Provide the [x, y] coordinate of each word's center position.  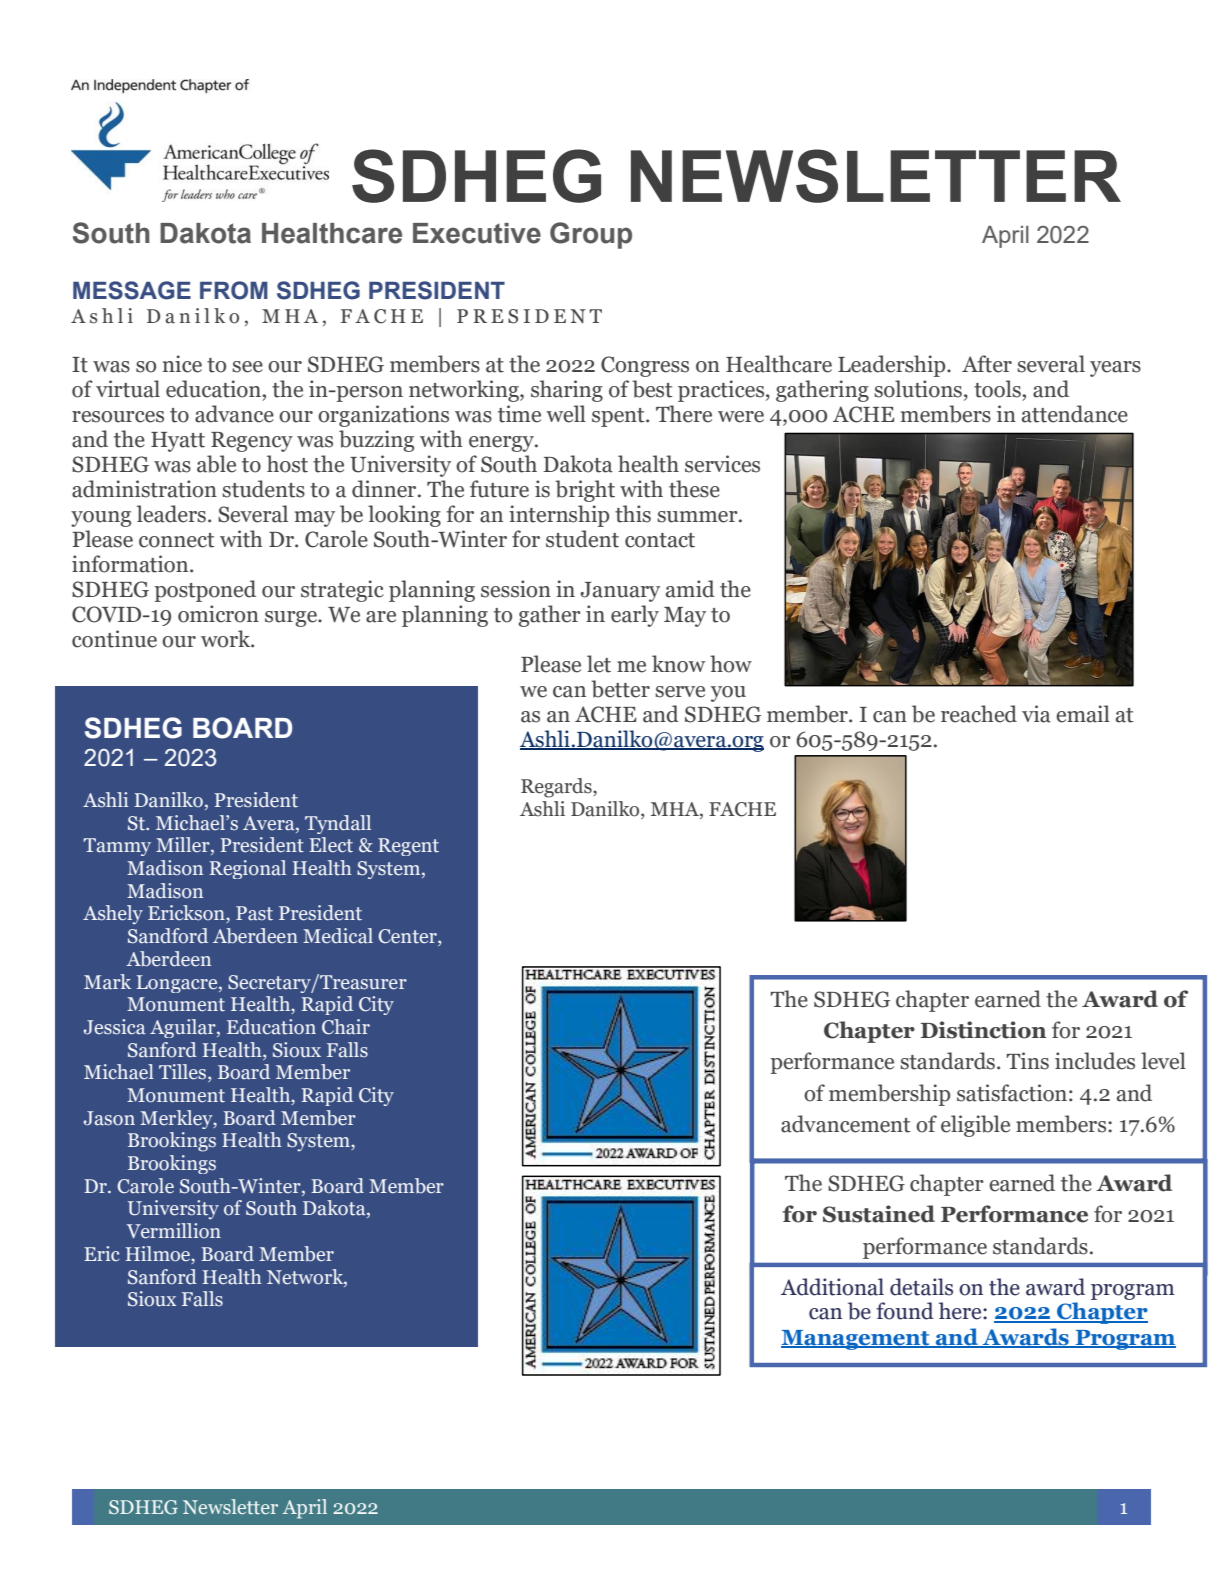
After [987, 364]
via [1036, 714]
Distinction [983, 1030]
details [921, 1287]
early [635, 616]
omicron [218, 614]
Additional [832, 1287]
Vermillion [174, 1231]
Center [408, 937]
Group [591, 235]
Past [254, 913]
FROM [234, 290]
